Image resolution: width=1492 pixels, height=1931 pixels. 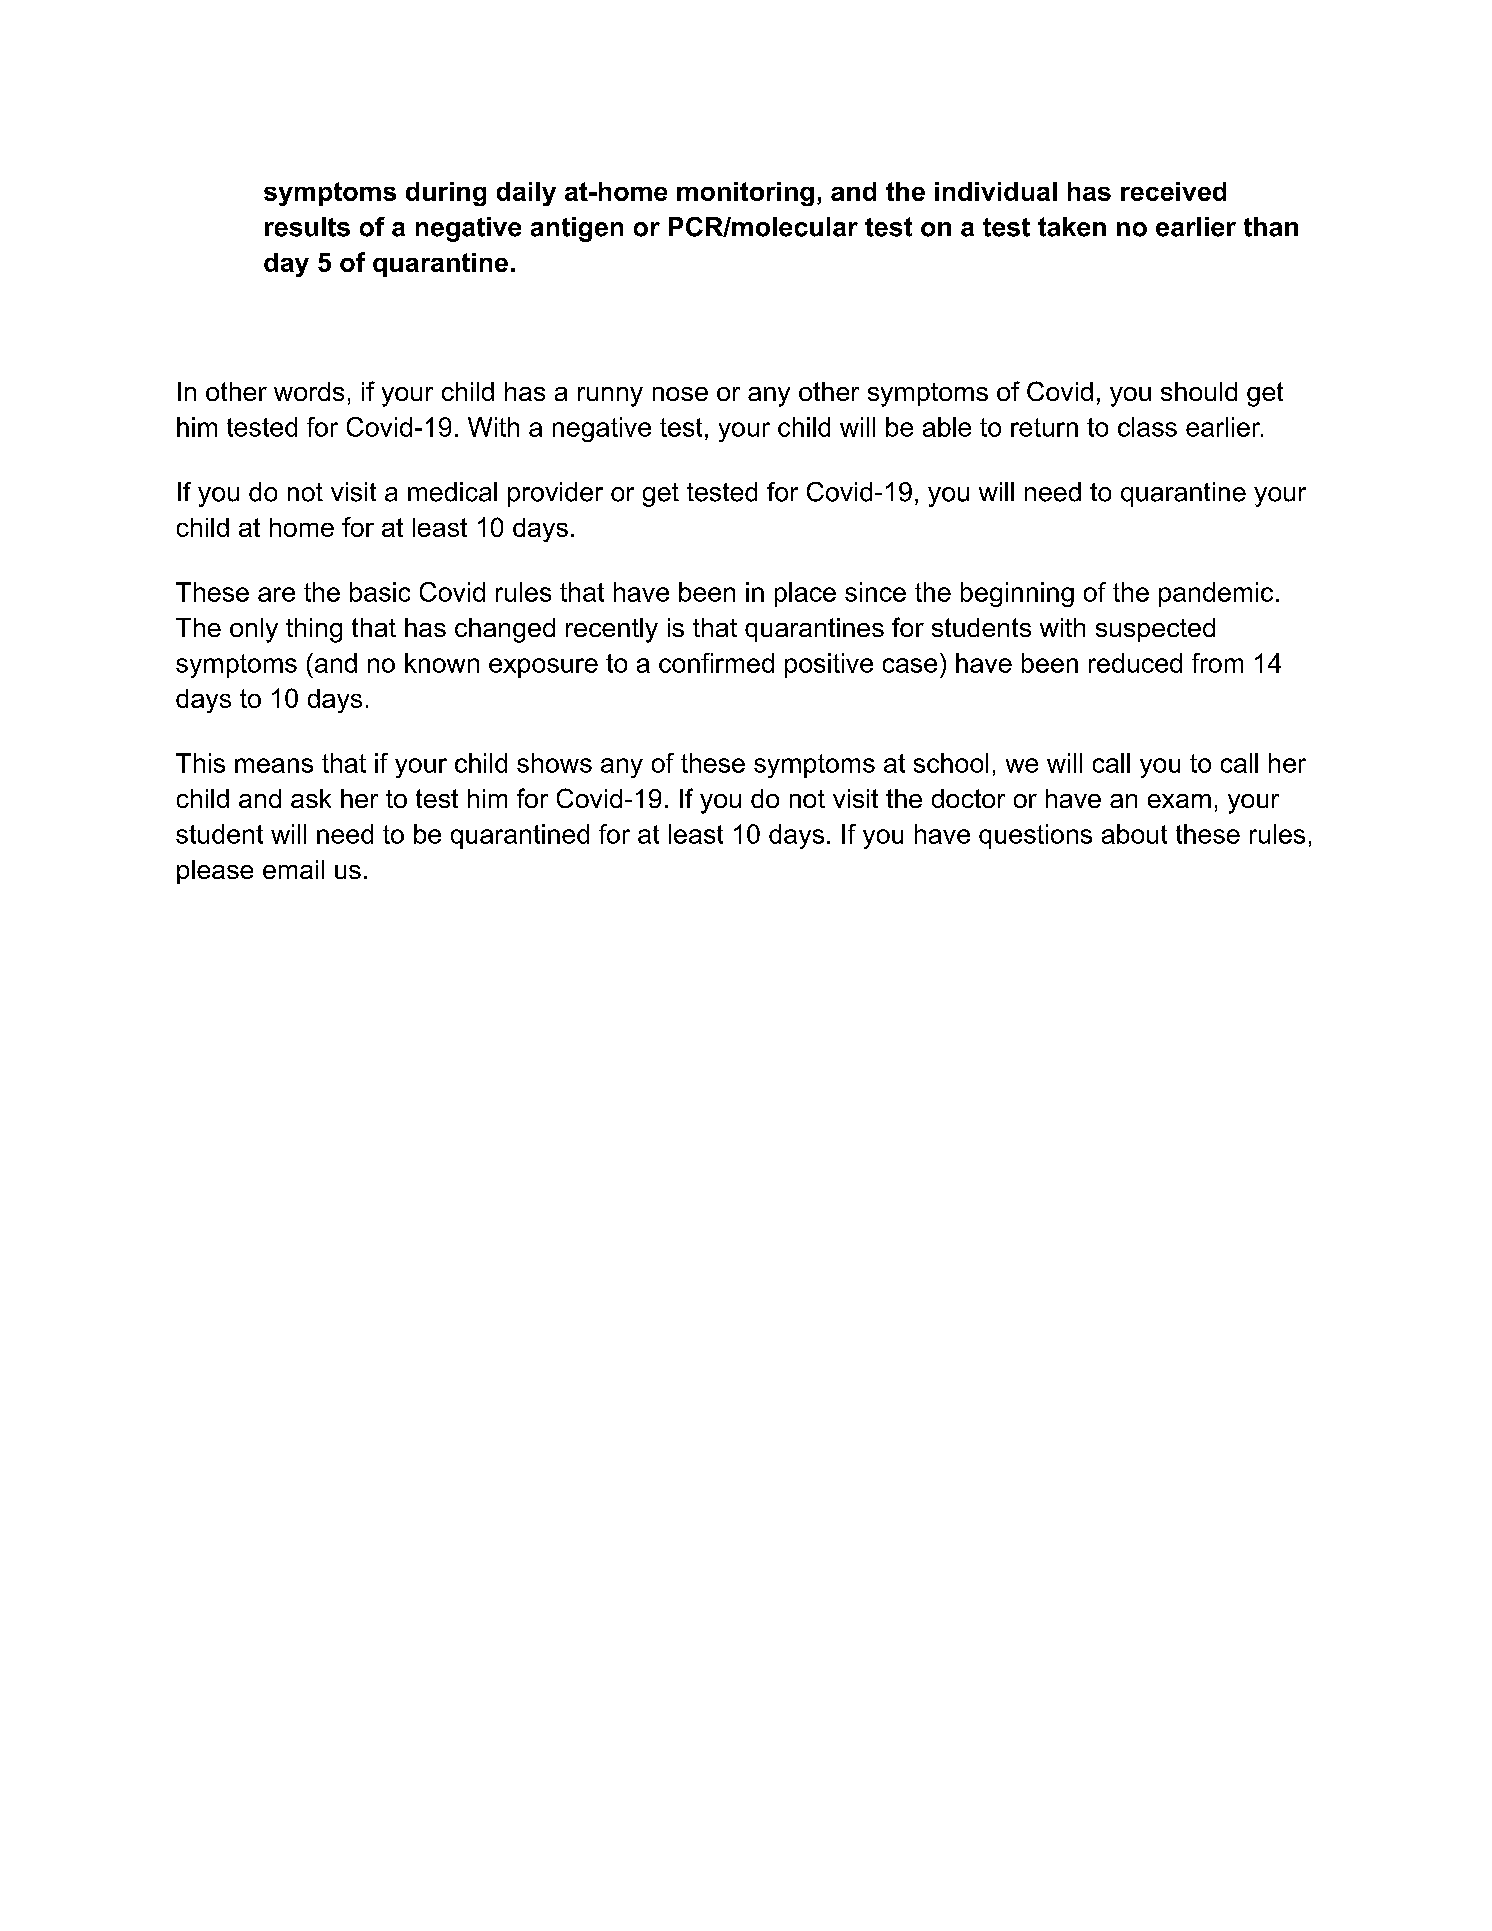 What do you see at coordinates (309, 391) in the screenshot?
I see `words` at bounding box center [309, 391].
